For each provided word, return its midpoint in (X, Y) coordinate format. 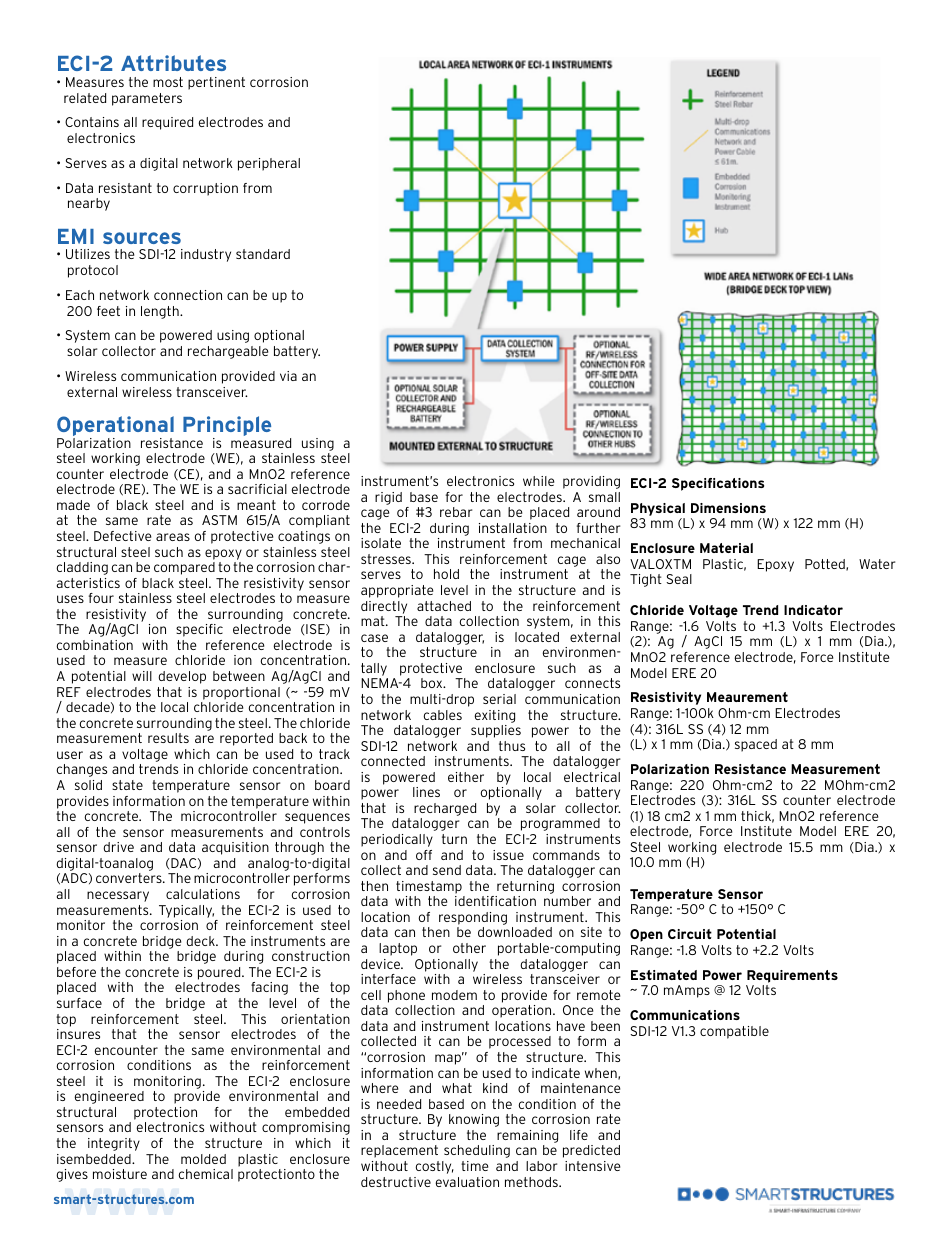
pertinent (216, 83)
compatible (734, 1032)
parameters (147, 99)
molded (203, 1159)
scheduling (477, 1151)
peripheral (269, 164)
